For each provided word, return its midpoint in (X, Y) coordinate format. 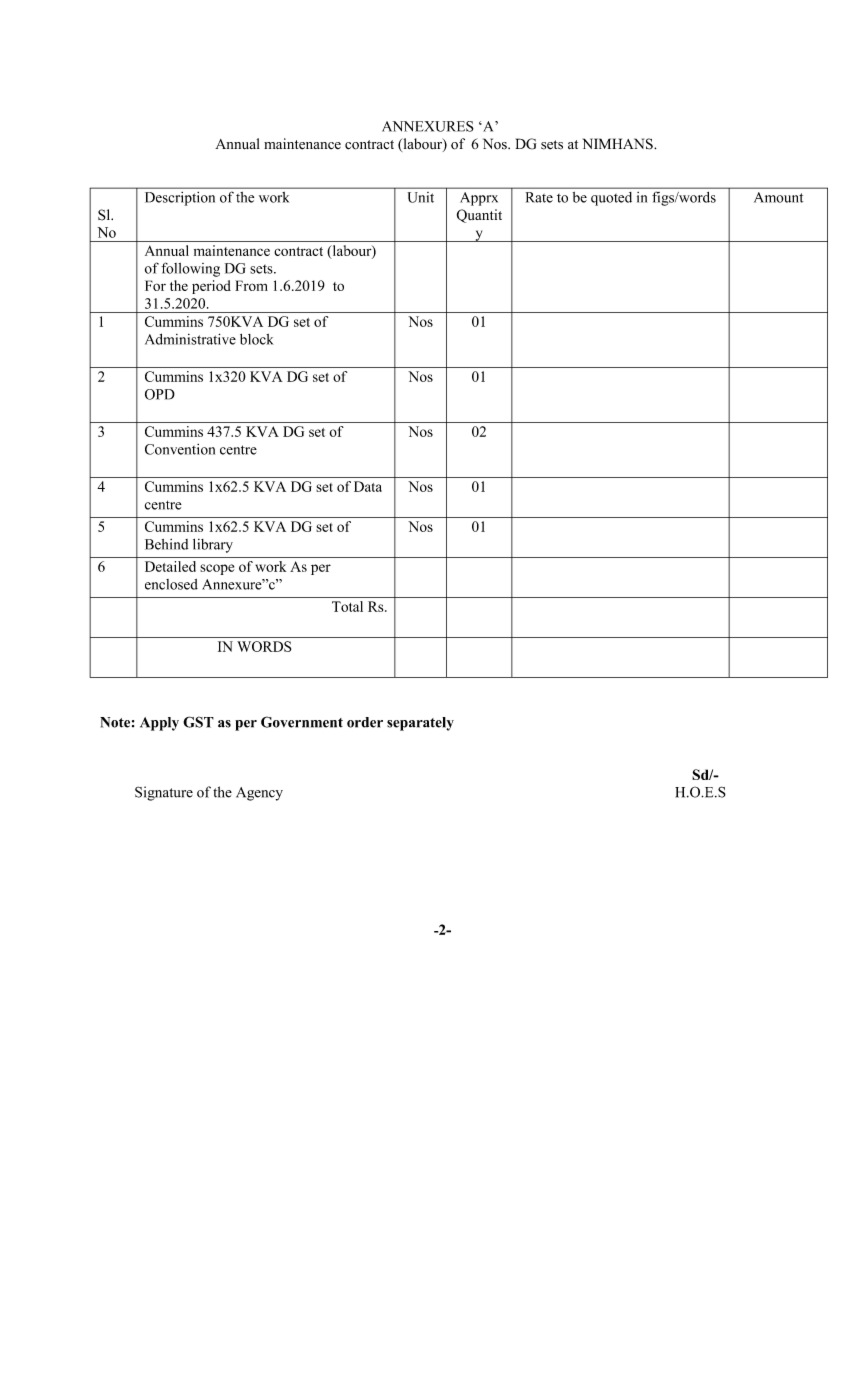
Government (302, 722)
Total (347, 606)
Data (368, 486)
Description (180, 199)
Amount (778, 197)
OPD (160, 394)
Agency (259, 794)
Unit (421, 197)
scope (217, 569)
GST (198, 722)
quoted (611, 199)
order (365, 722)
